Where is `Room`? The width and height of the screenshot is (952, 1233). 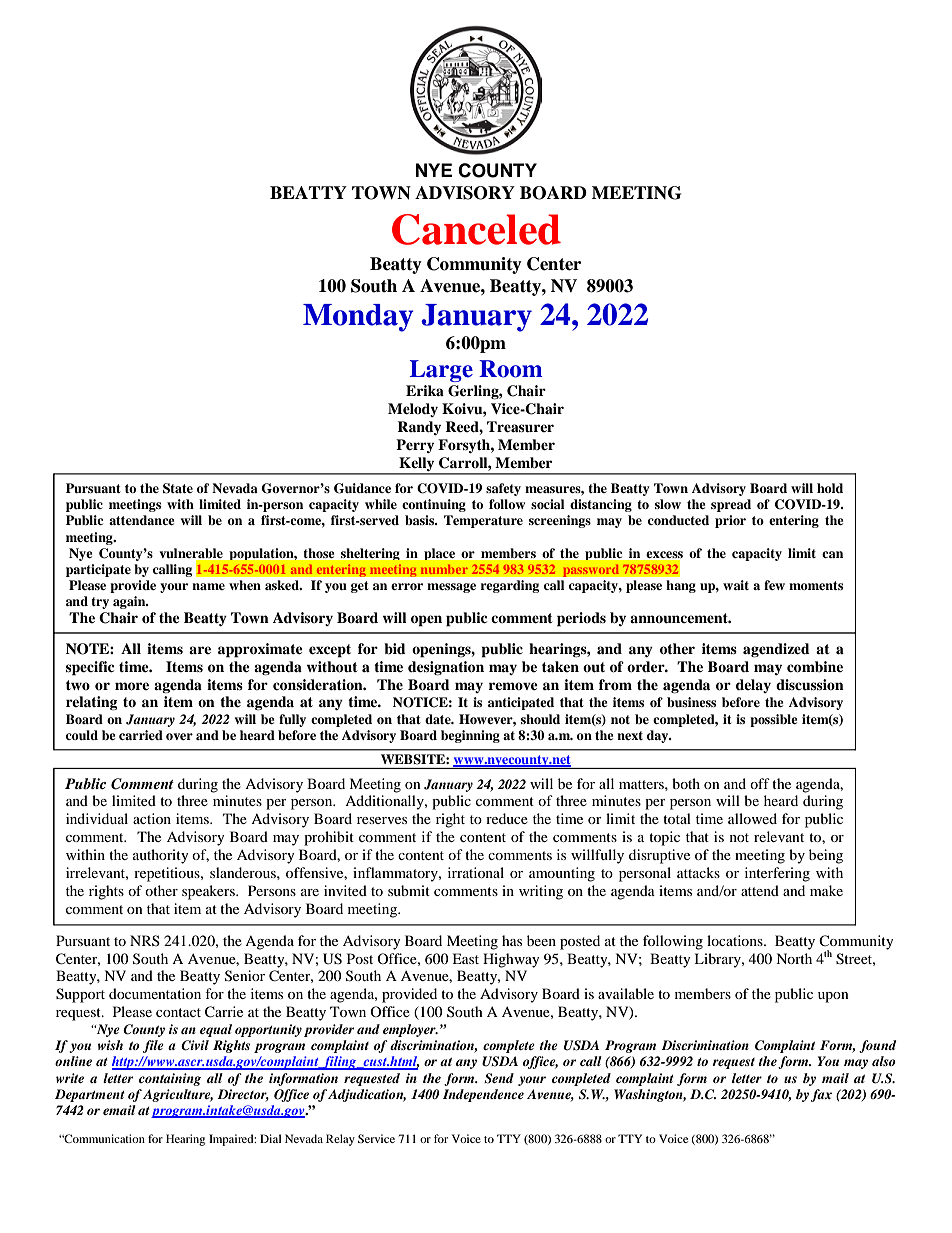 Room is located at coordinates (510, 369).
